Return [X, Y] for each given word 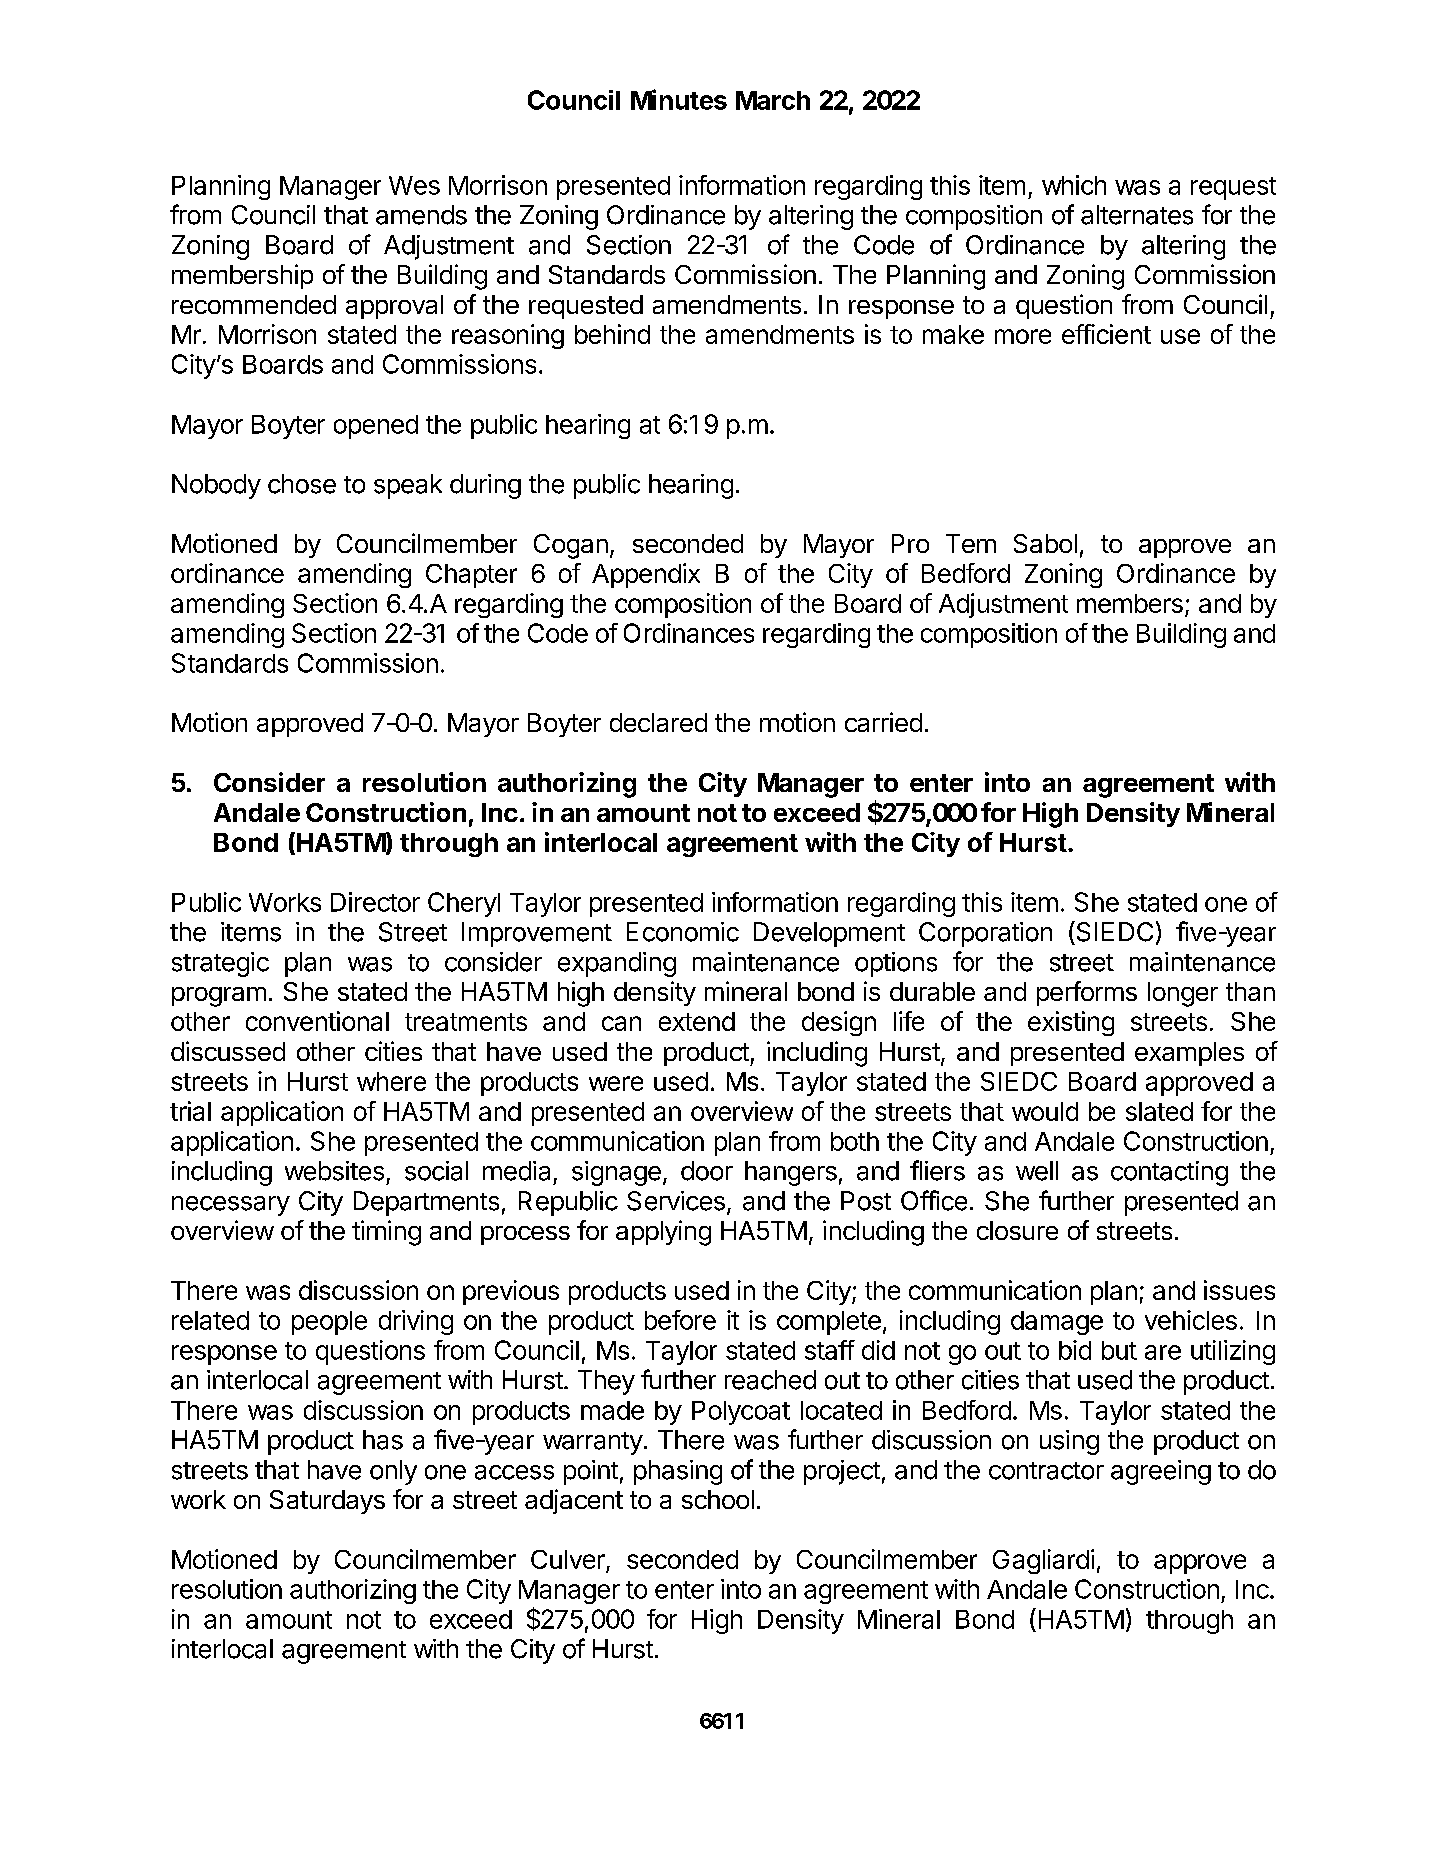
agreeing [1161, 1472]
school [718, 1499]
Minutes [679, 99]
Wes [414, 185]
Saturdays [327, 1502]
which [1074, 185]
